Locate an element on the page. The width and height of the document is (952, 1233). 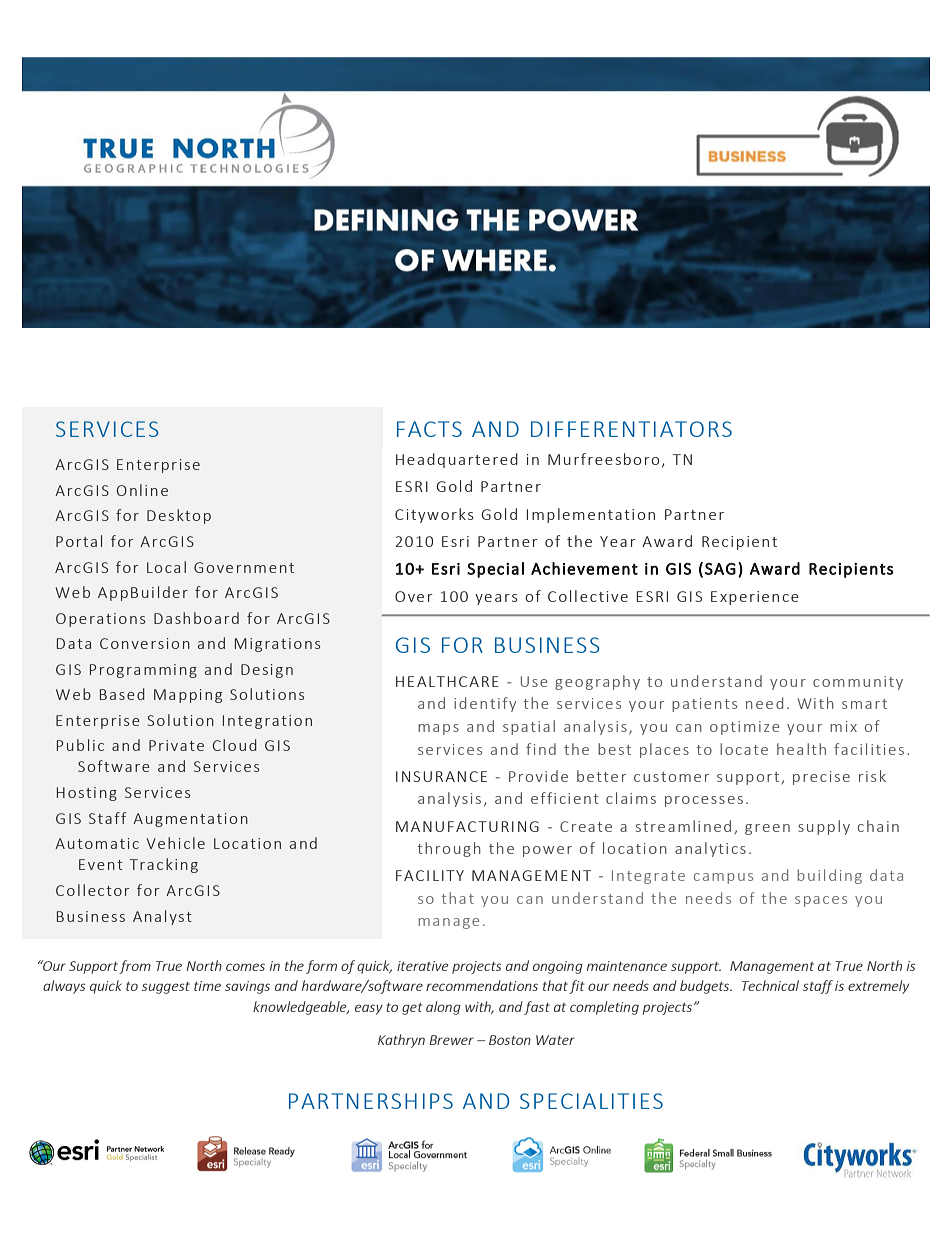
suggest is located at coordinates (166, 988).
